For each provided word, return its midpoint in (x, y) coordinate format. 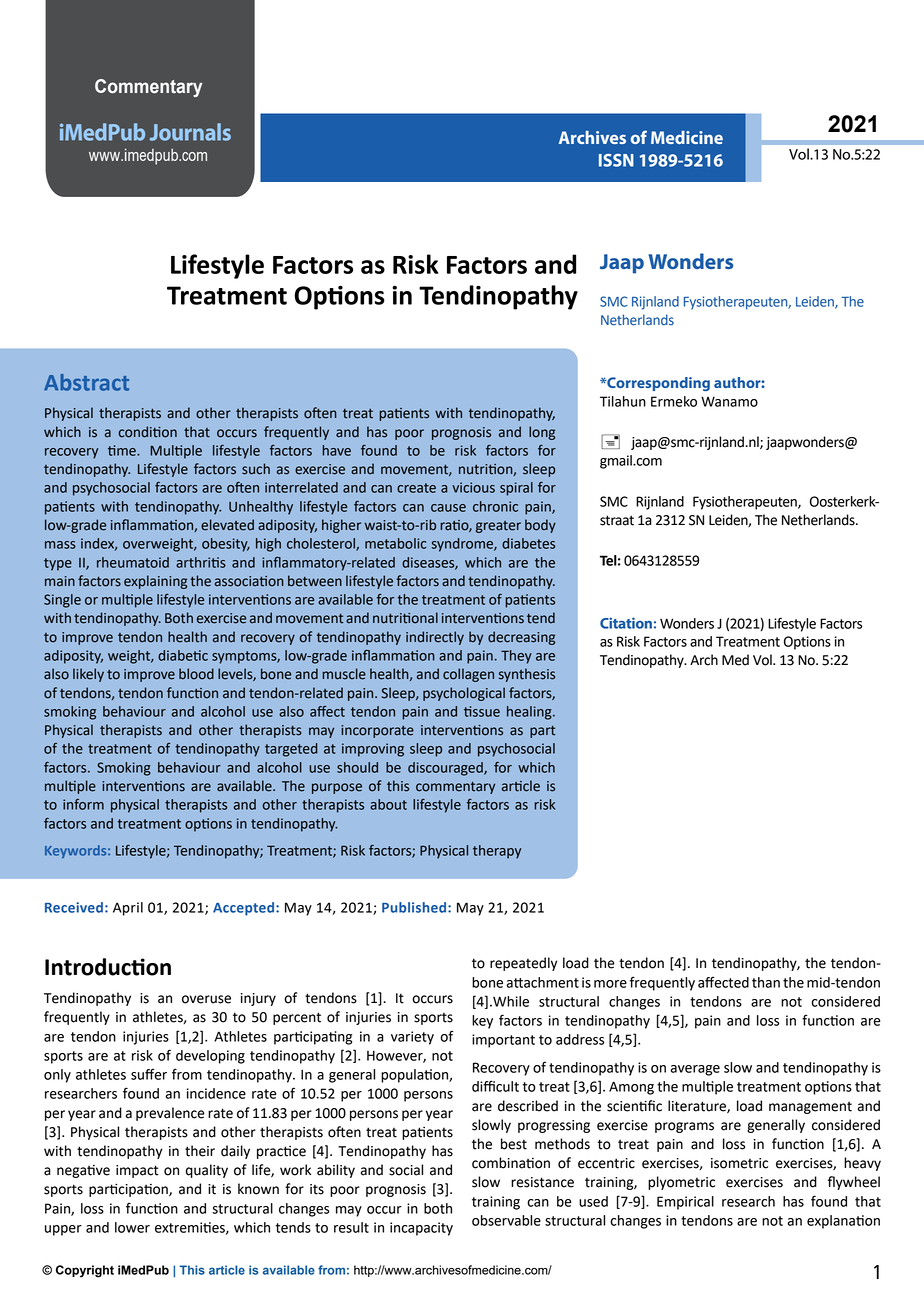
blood (196, 674)
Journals (190, 132)
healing (530, 713)
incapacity (421, 1229)
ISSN (616, 160)
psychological (464, 694)
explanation (843, 1222)
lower (132, 1227)
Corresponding (657, 384)
